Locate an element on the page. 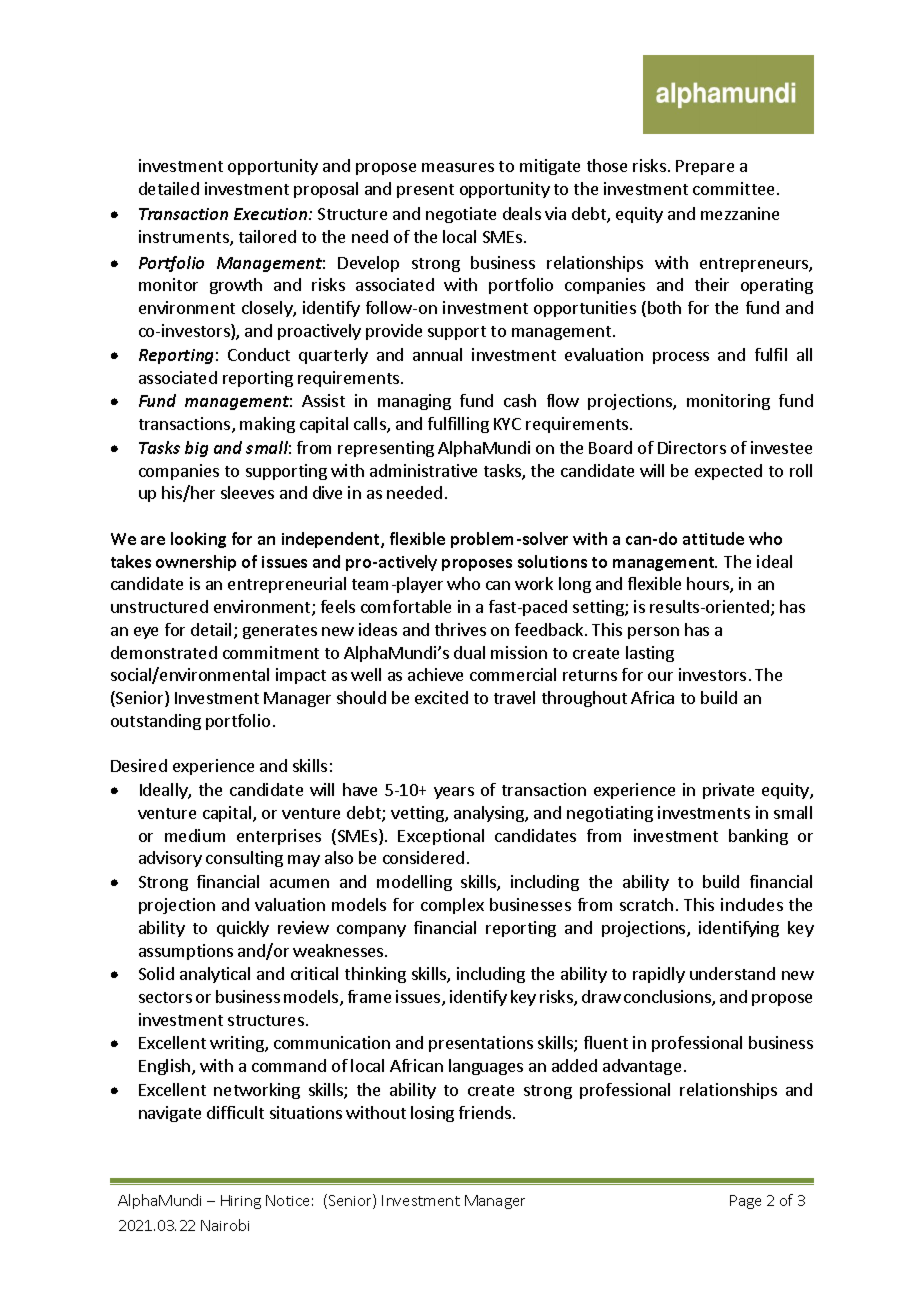 This image has width=924, height=1308. lasting is located at coordinates (650, 654).
